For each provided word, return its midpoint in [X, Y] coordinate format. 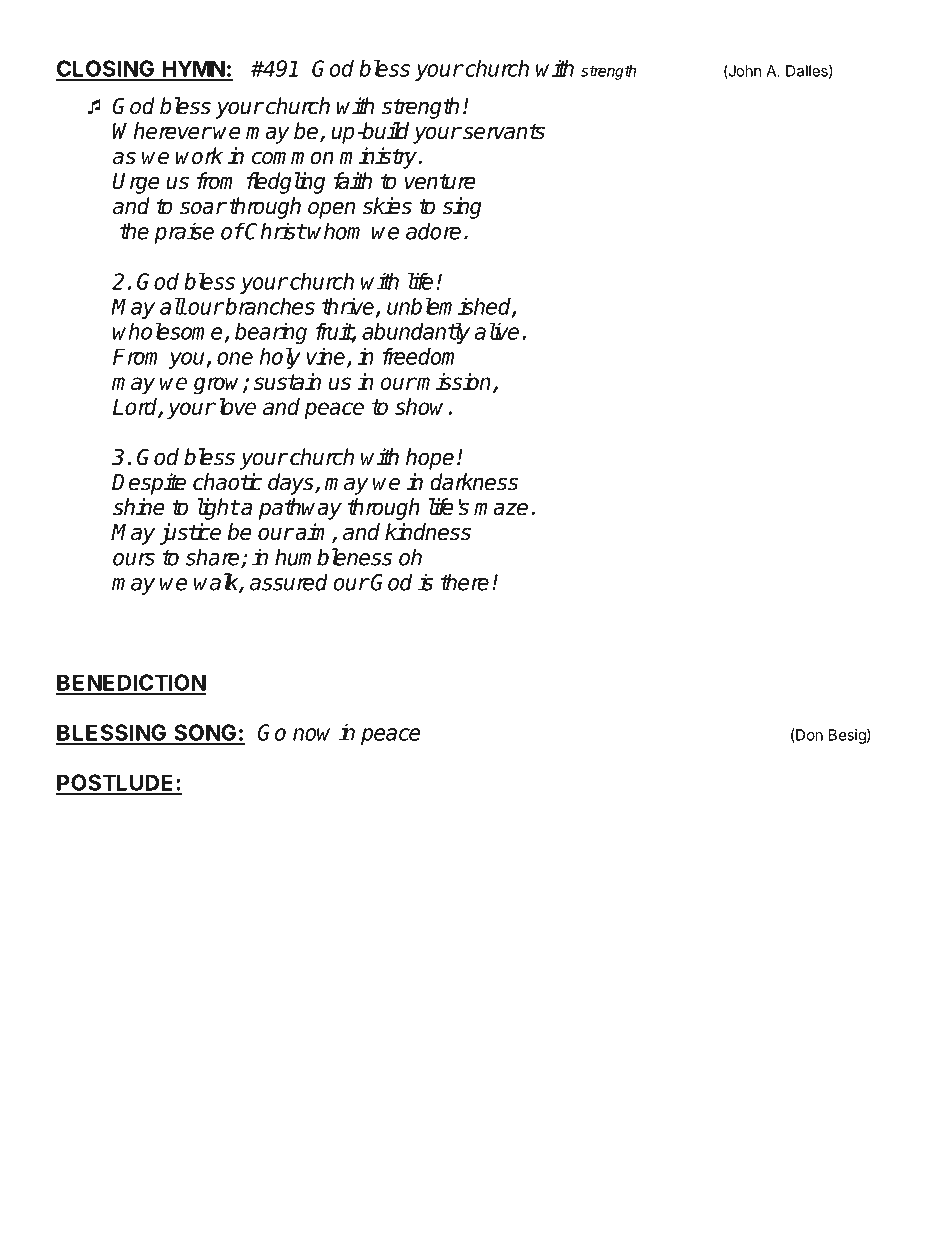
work [199, 156]
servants [503, 131]
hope [430, 459]
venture [440, 181]
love [235, 406]
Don [809, 735]
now [311, 734]
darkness [474, 482]
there [465, 582]
